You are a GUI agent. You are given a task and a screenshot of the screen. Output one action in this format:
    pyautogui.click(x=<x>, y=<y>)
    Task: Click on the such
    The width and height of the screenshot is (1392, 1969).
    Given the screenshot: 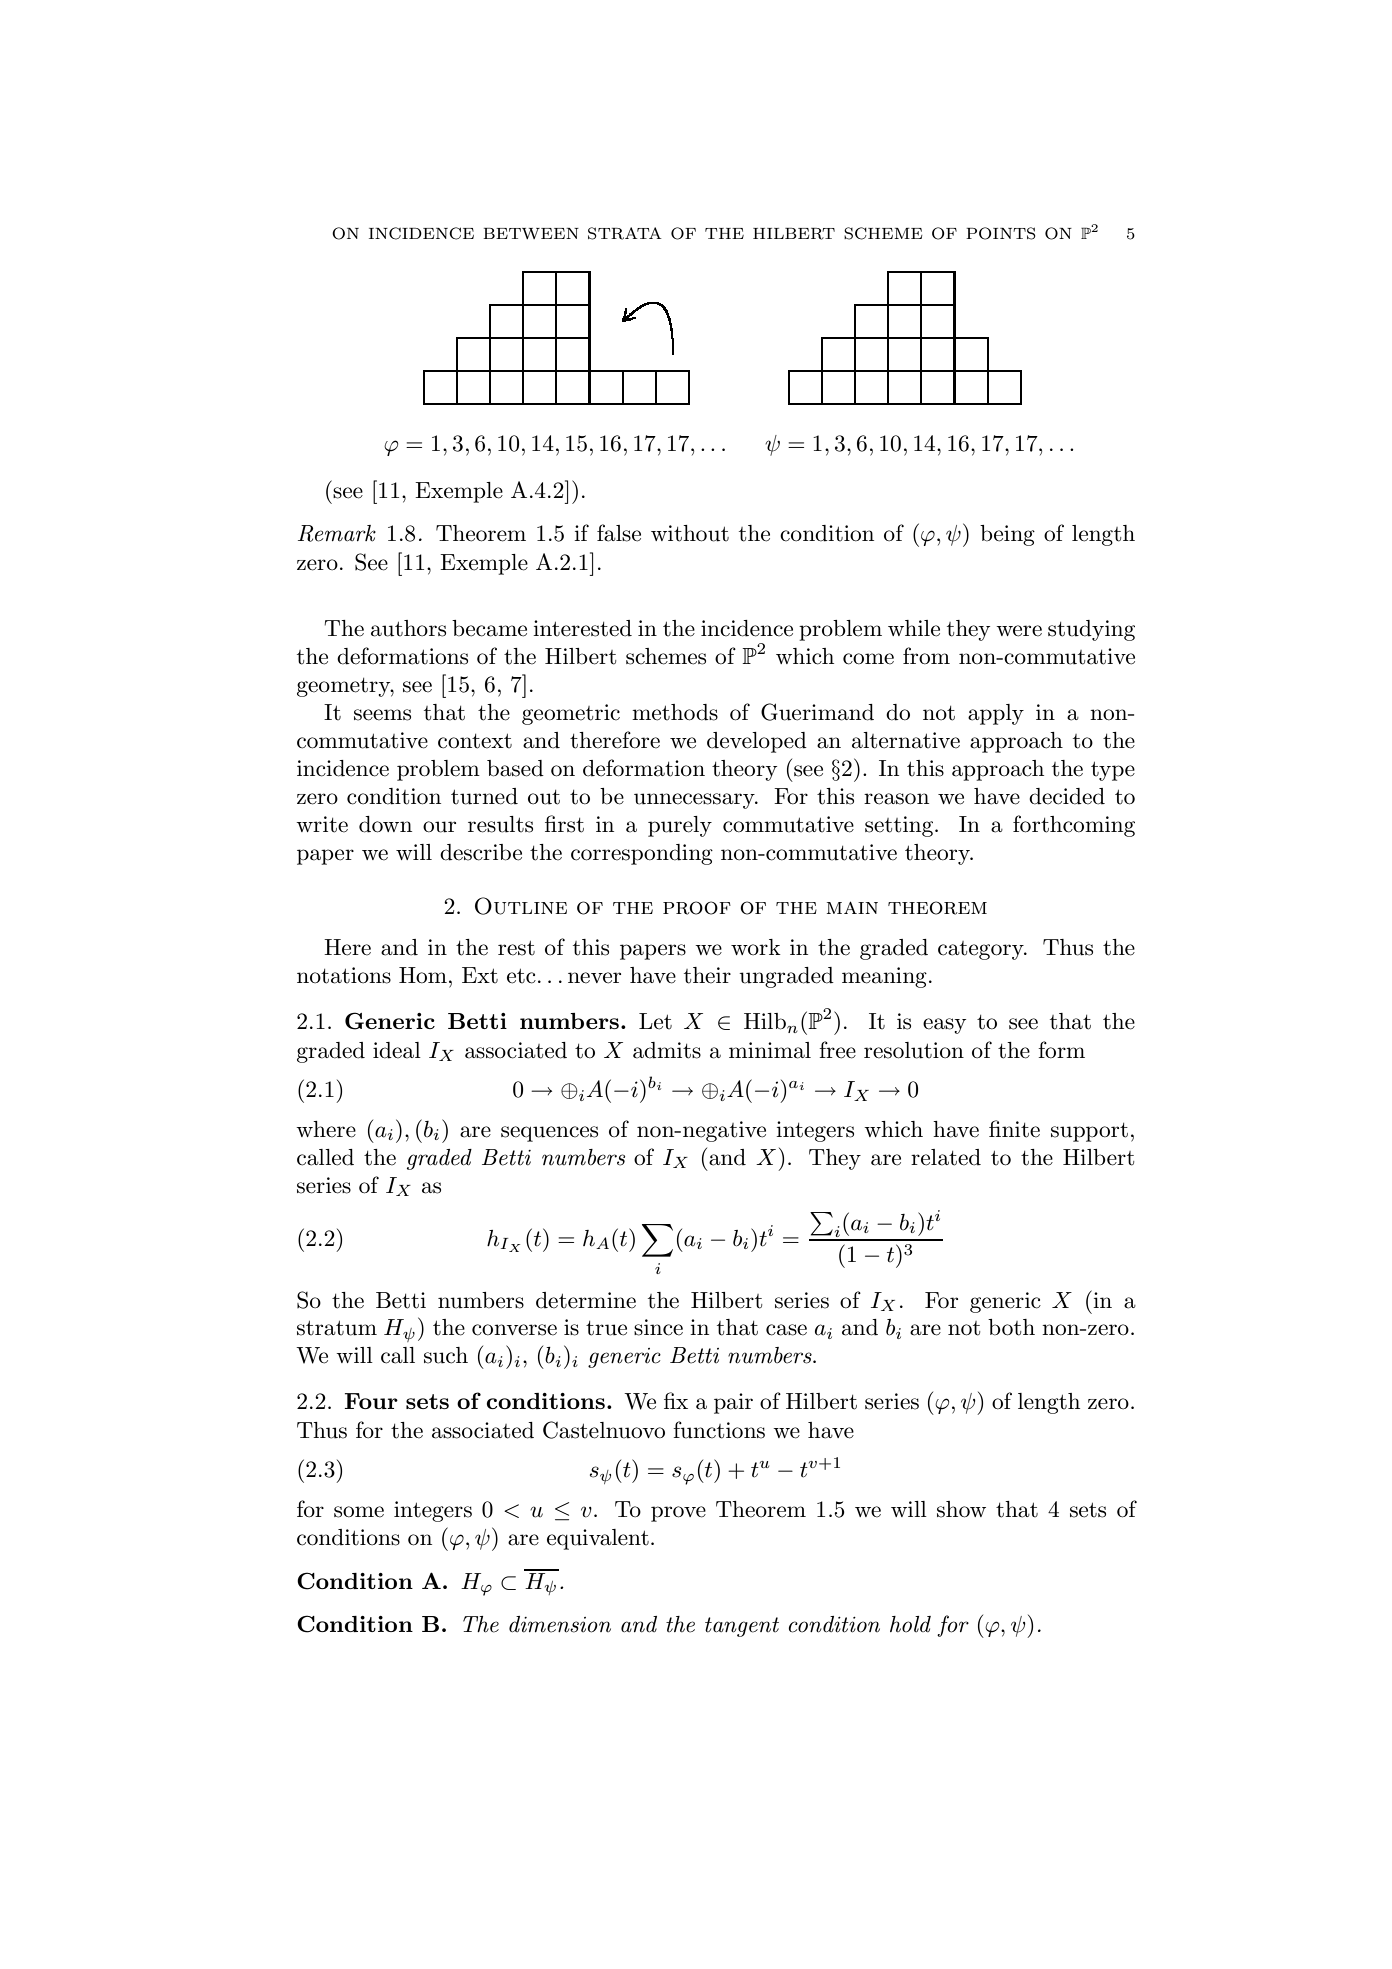 What is the action you would take?
    pyautogui.click(x=446, y=1355)
